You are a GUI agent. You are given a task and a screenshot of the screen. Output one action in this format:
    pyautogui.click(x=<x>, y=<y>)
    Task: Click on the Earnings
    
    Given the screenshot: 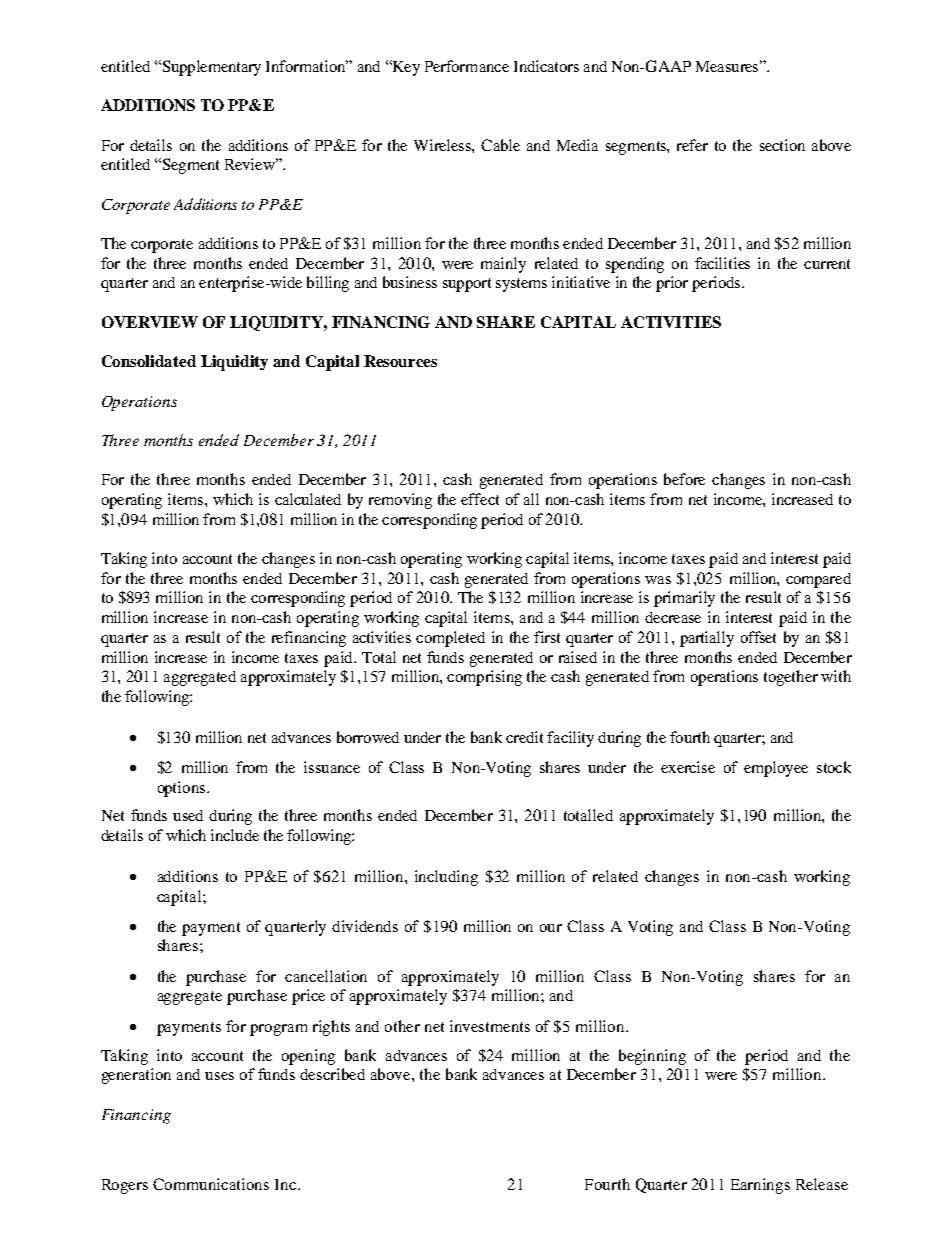 What is the action you would take?
    pyautogui.click(x=760, y=1186)
